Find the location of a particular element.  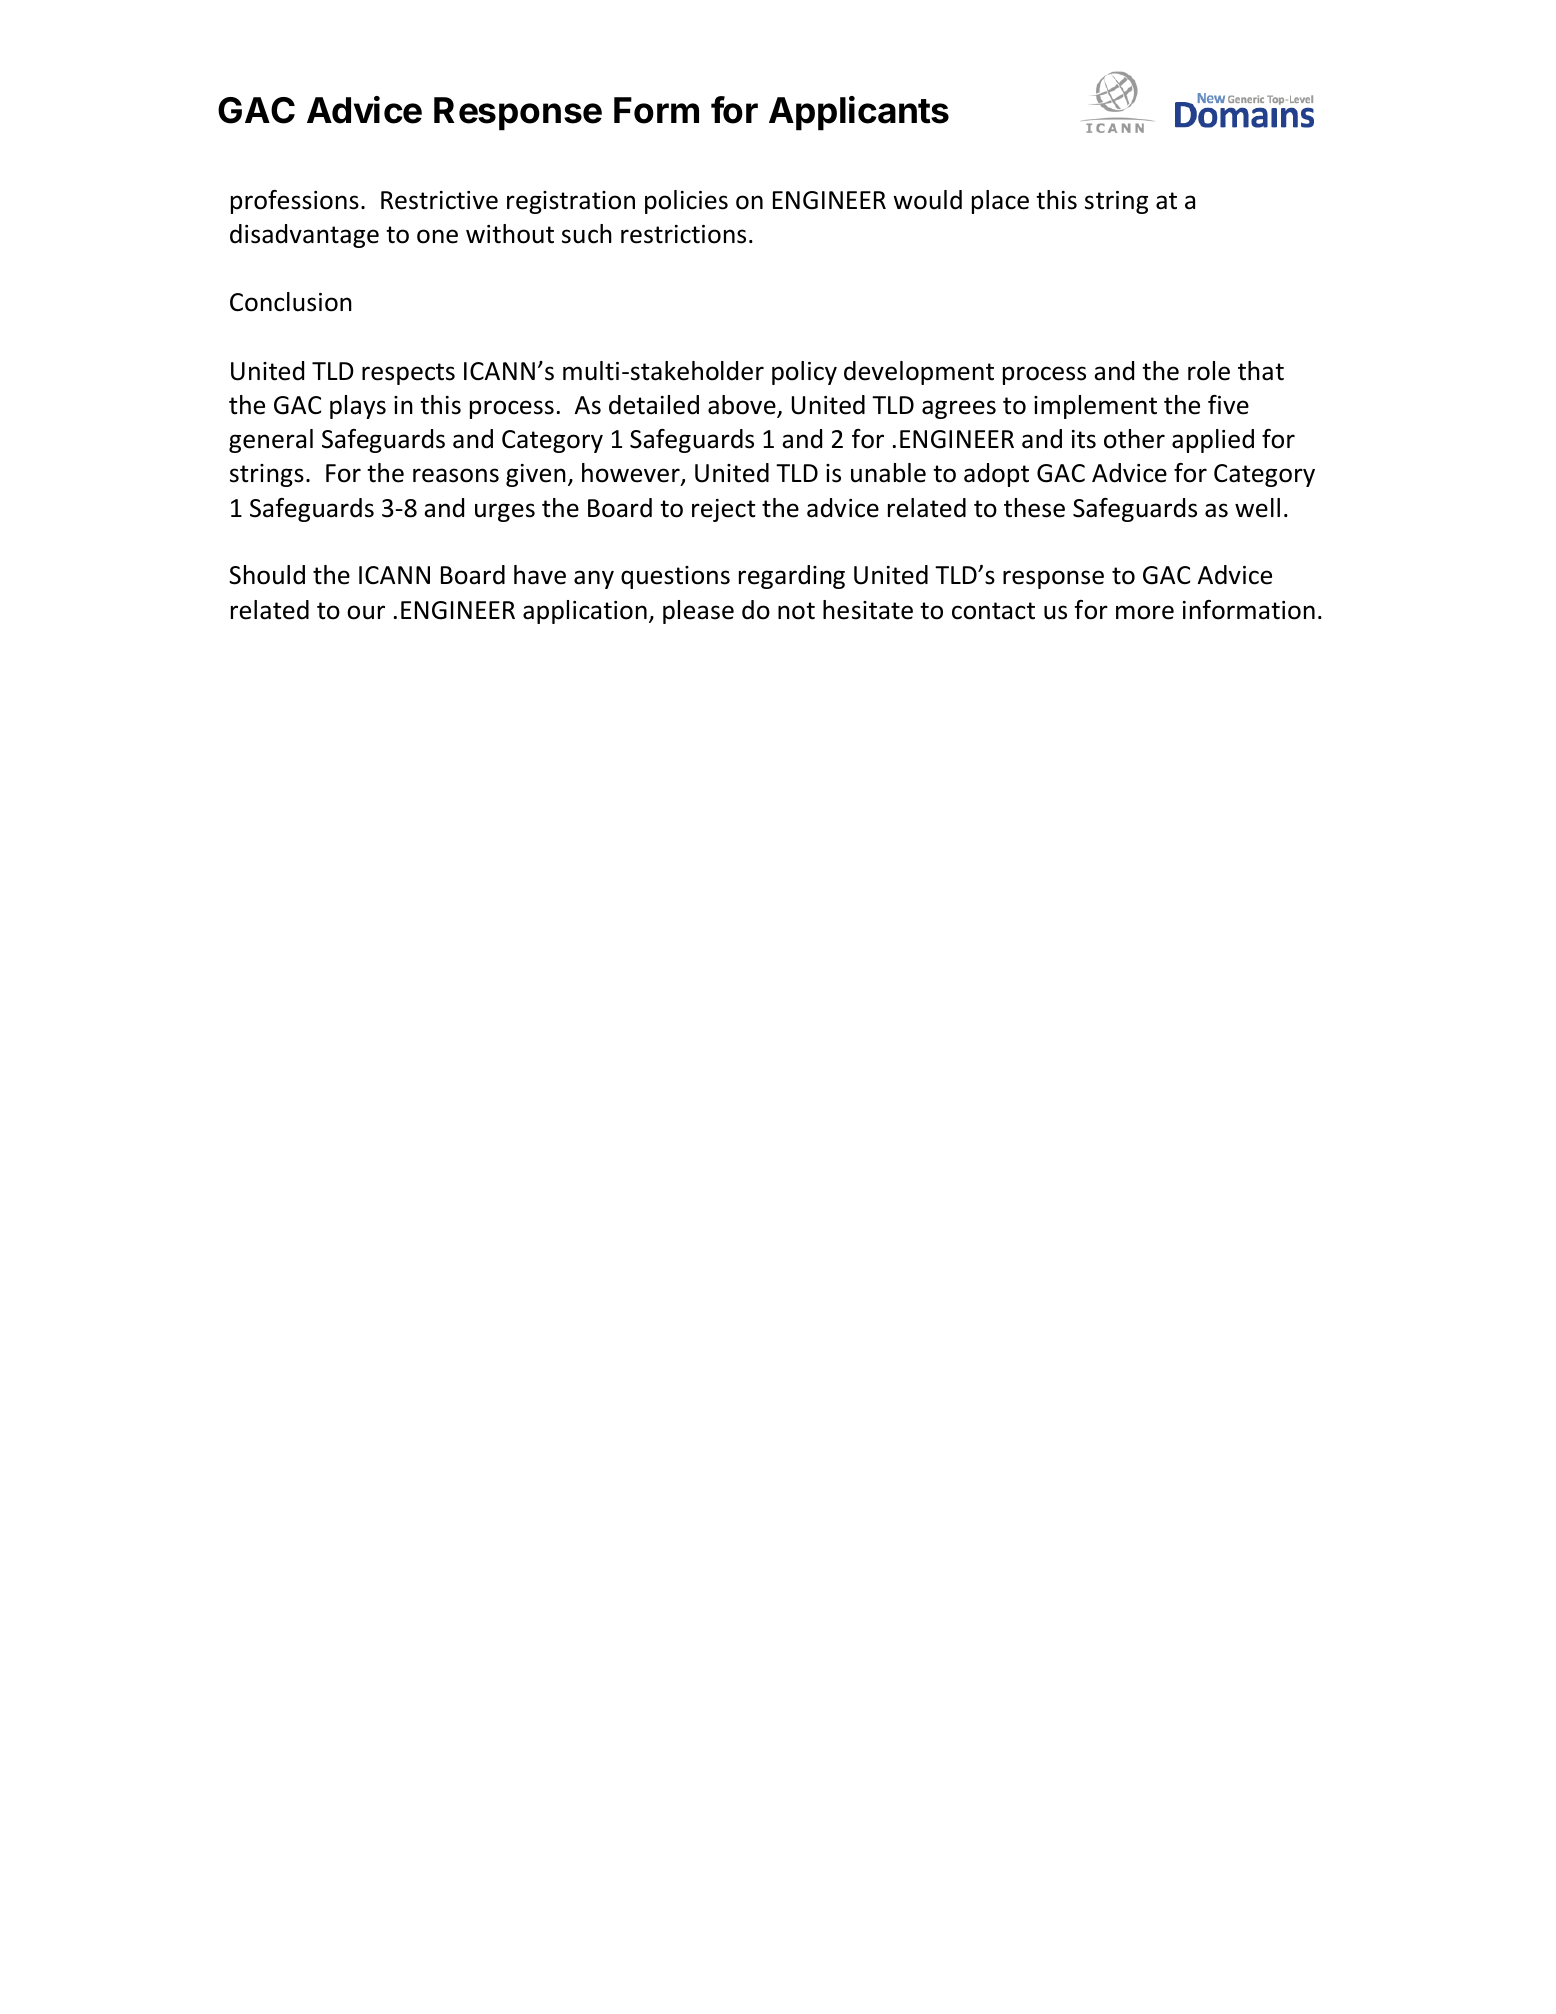

role is located at coordinates (1209, 371).
